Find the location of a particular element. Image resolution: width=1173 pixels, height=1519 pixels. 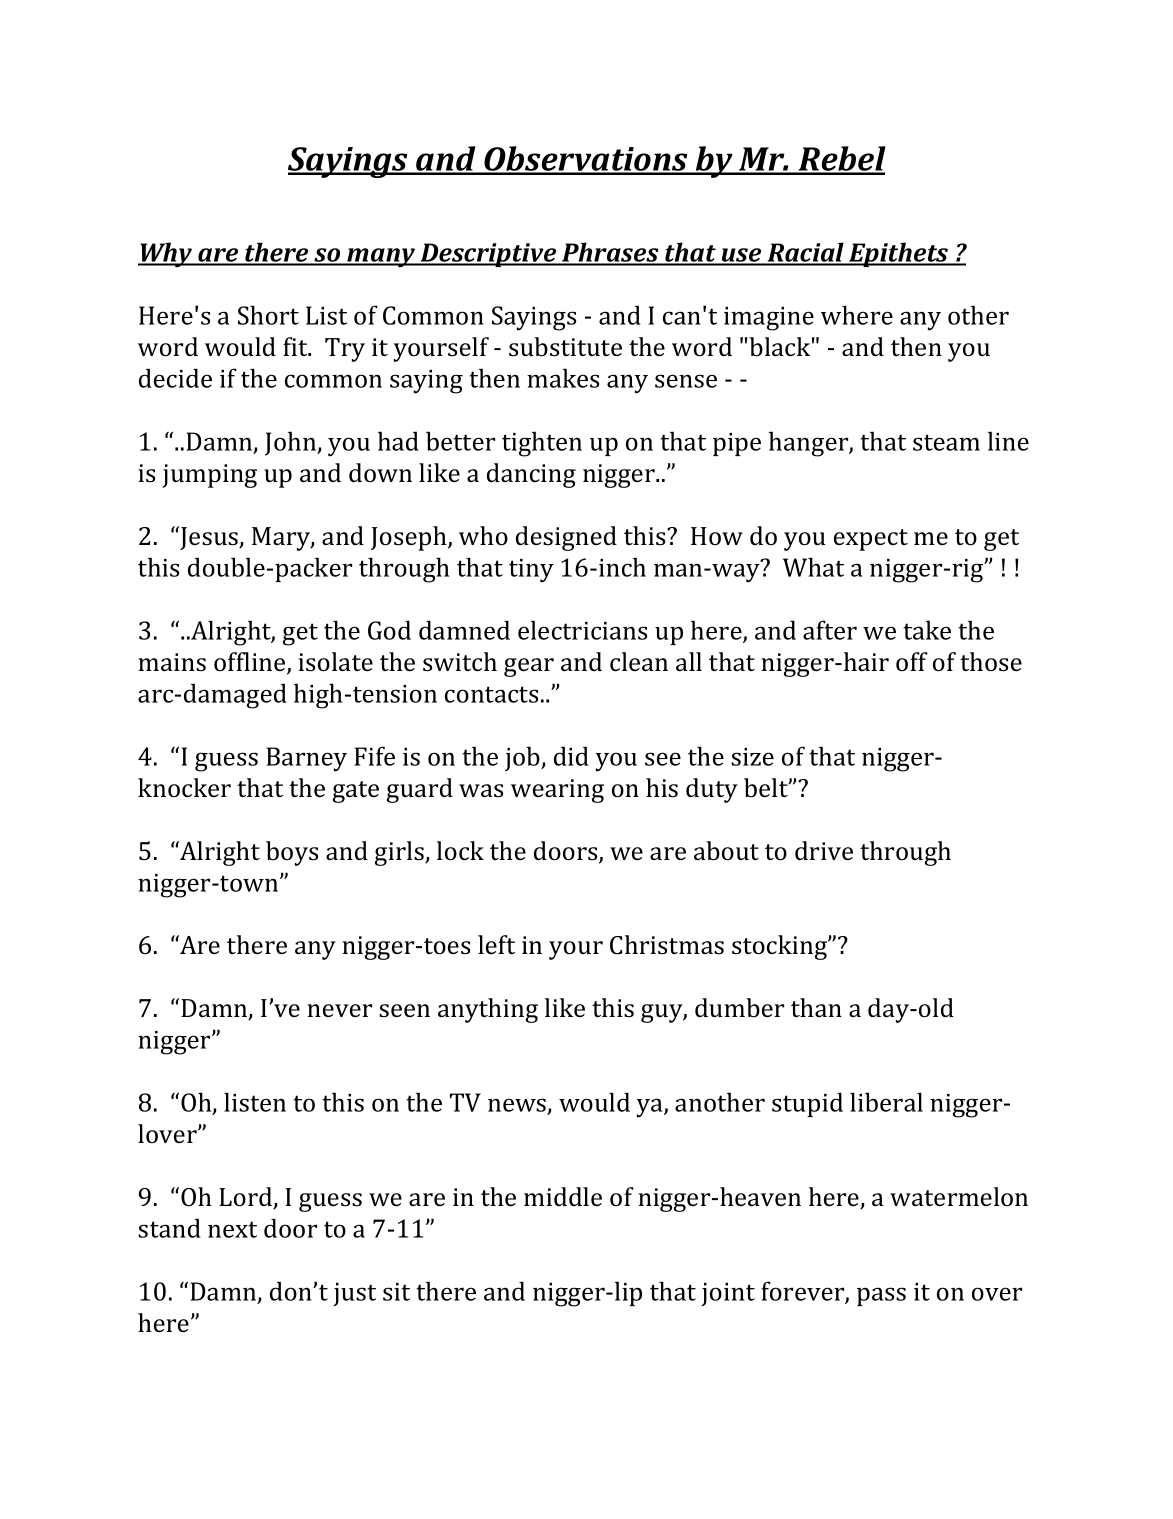

never is located at coordinates (339, 1010).
